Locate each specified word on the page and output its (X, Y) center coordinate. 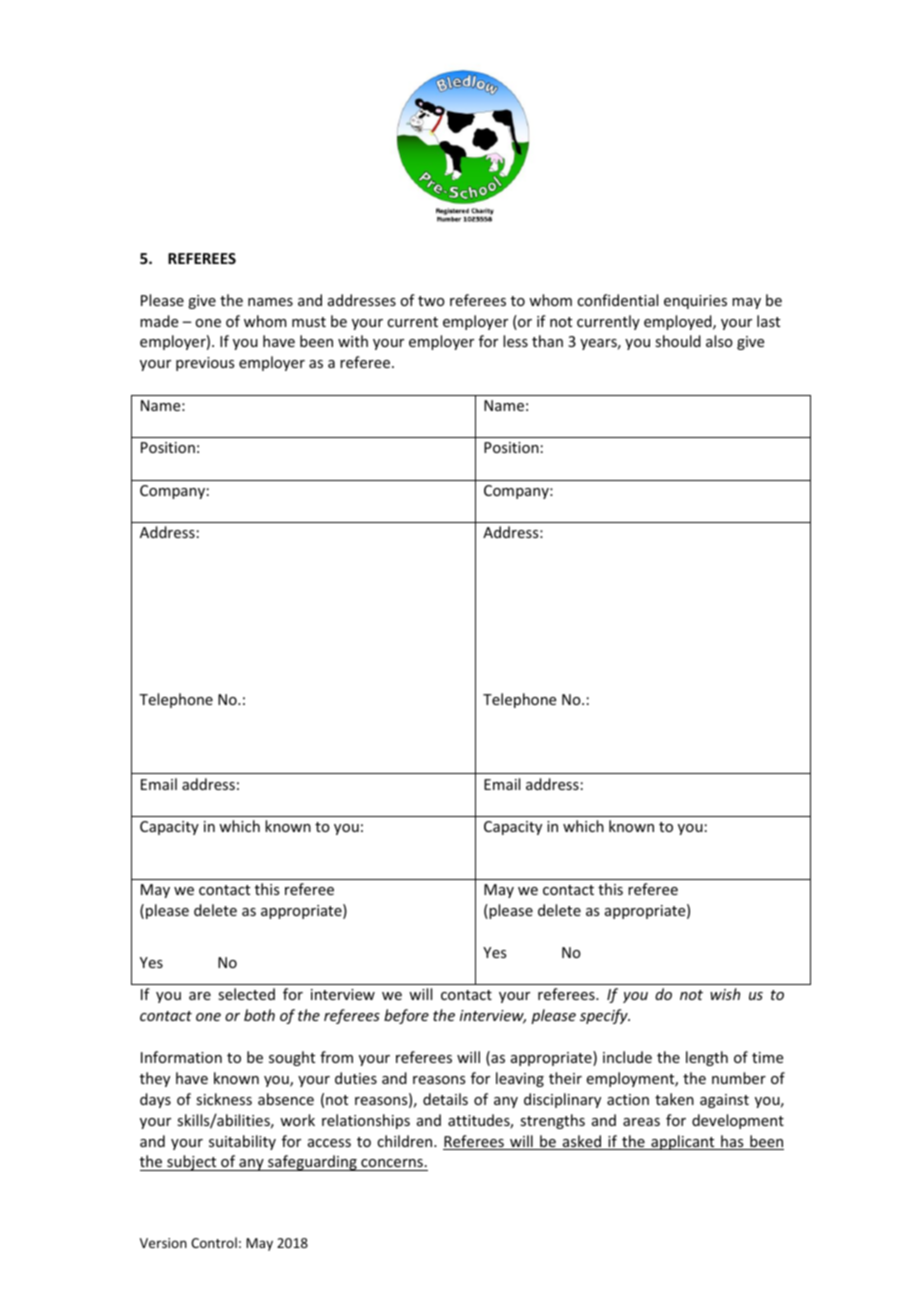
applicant (683, 1142)
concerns (392, 1165)
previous (205, 364)
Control (214, 1242)
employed (679, 322)
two (431, 301)
